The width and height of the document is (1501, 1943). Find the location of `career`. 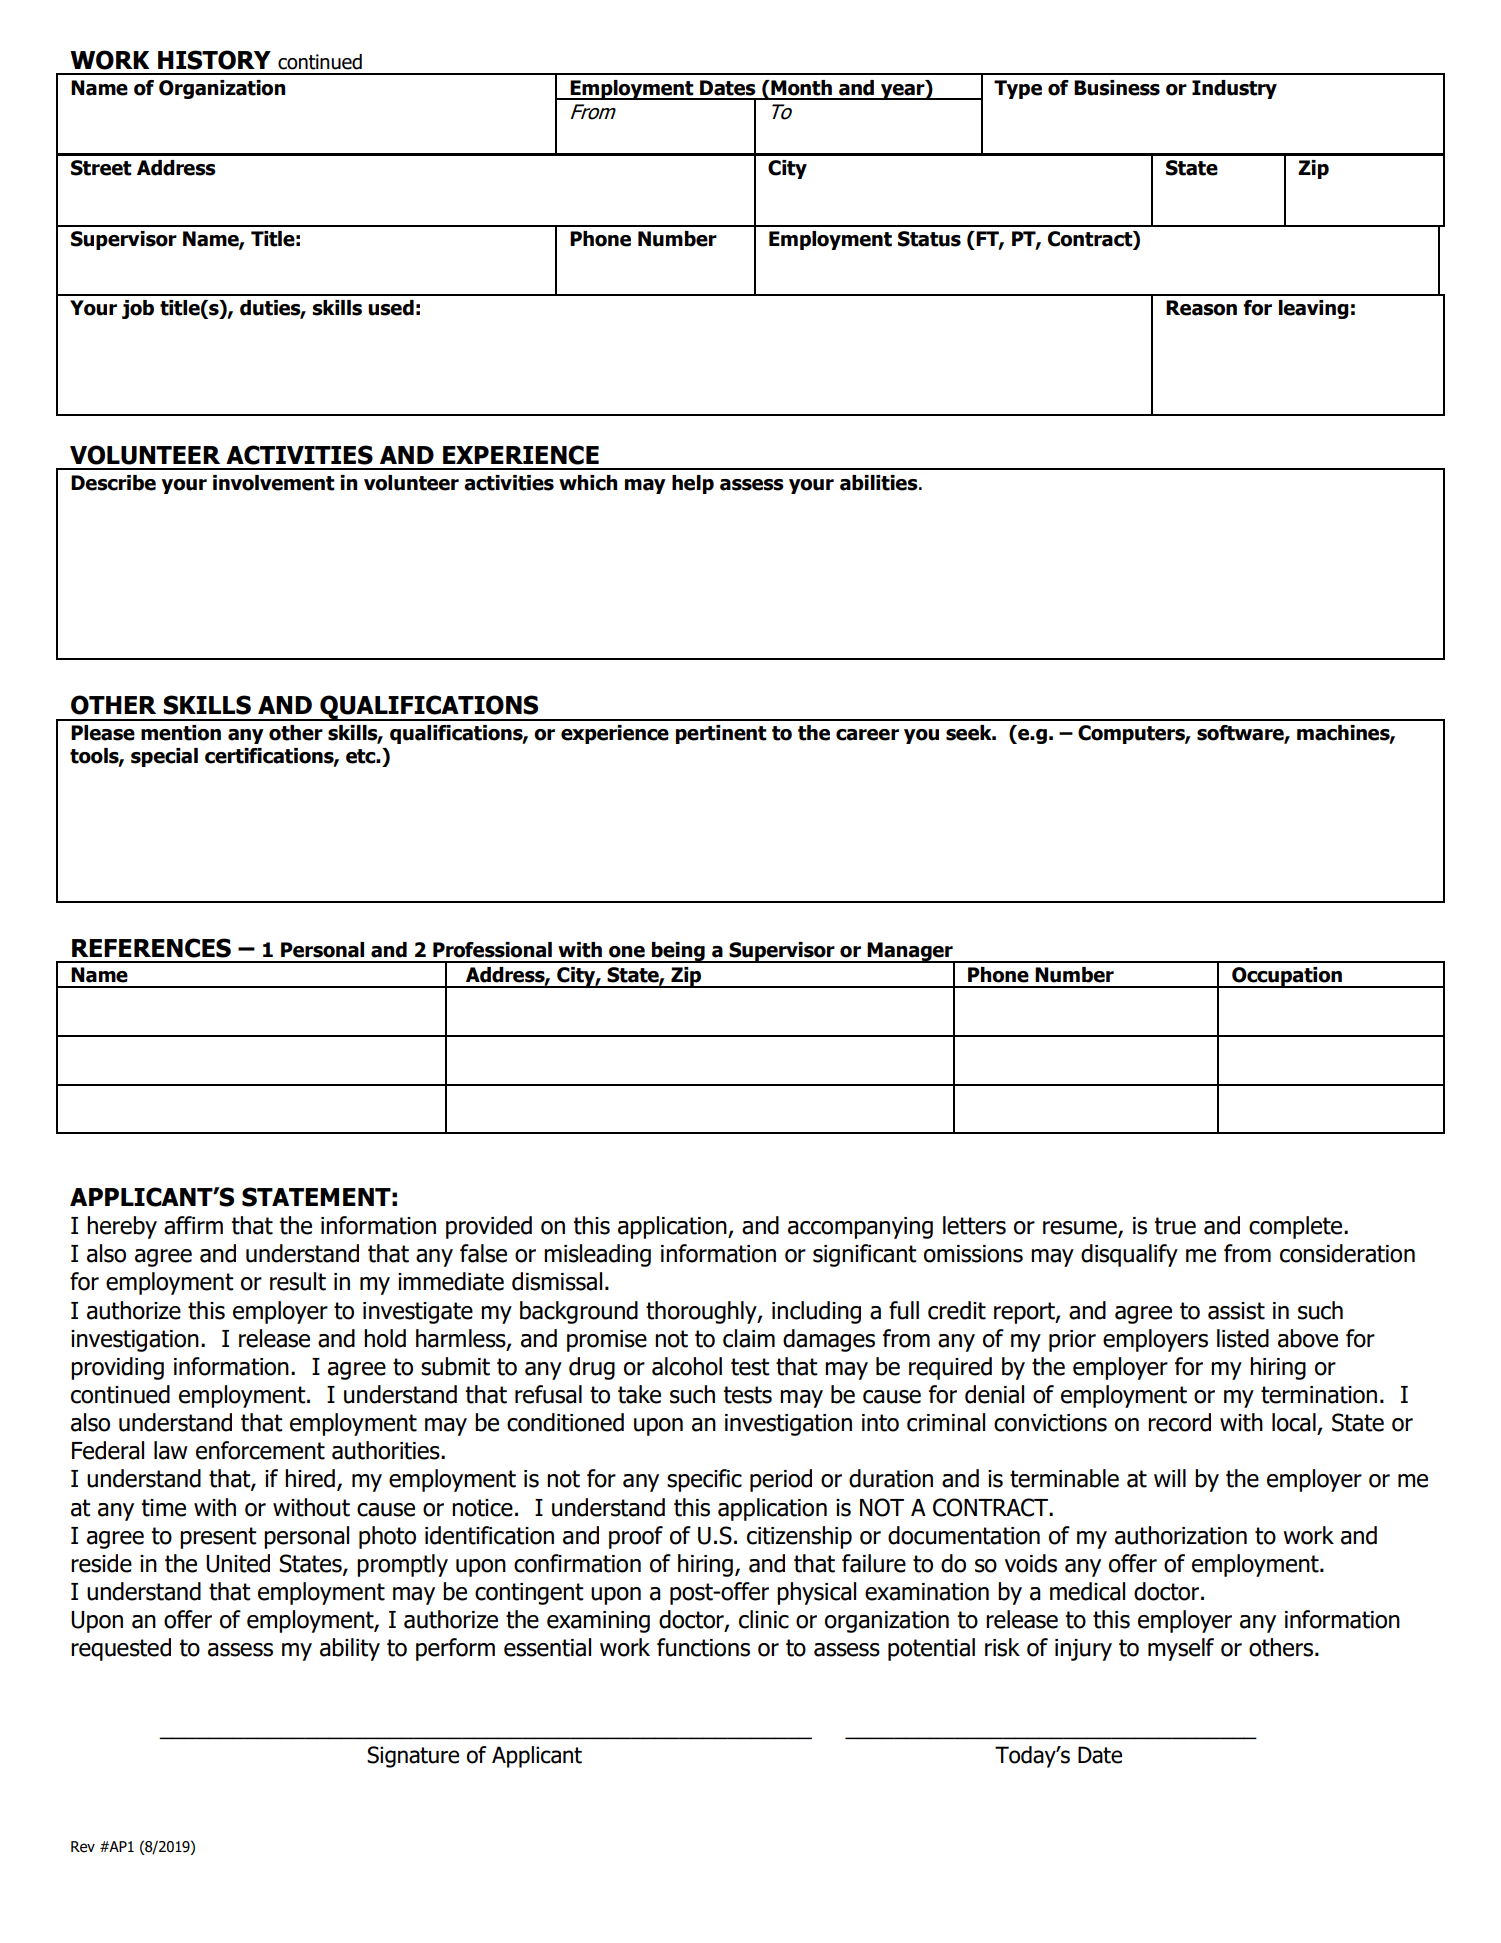

career is located at coordinates (867, 735).
